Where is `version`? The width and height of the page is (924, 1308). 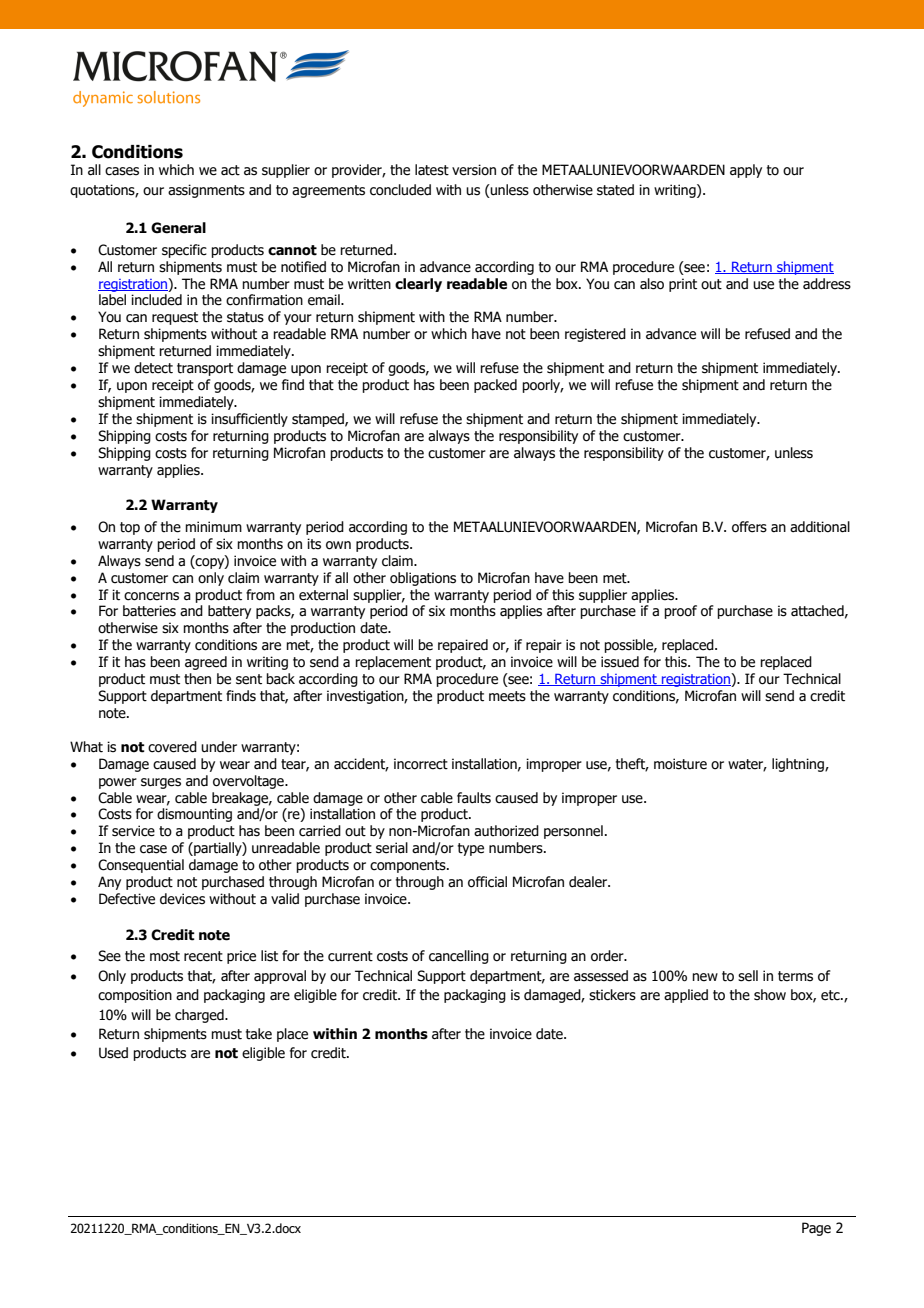
version is located at coordinates (474, 170).
